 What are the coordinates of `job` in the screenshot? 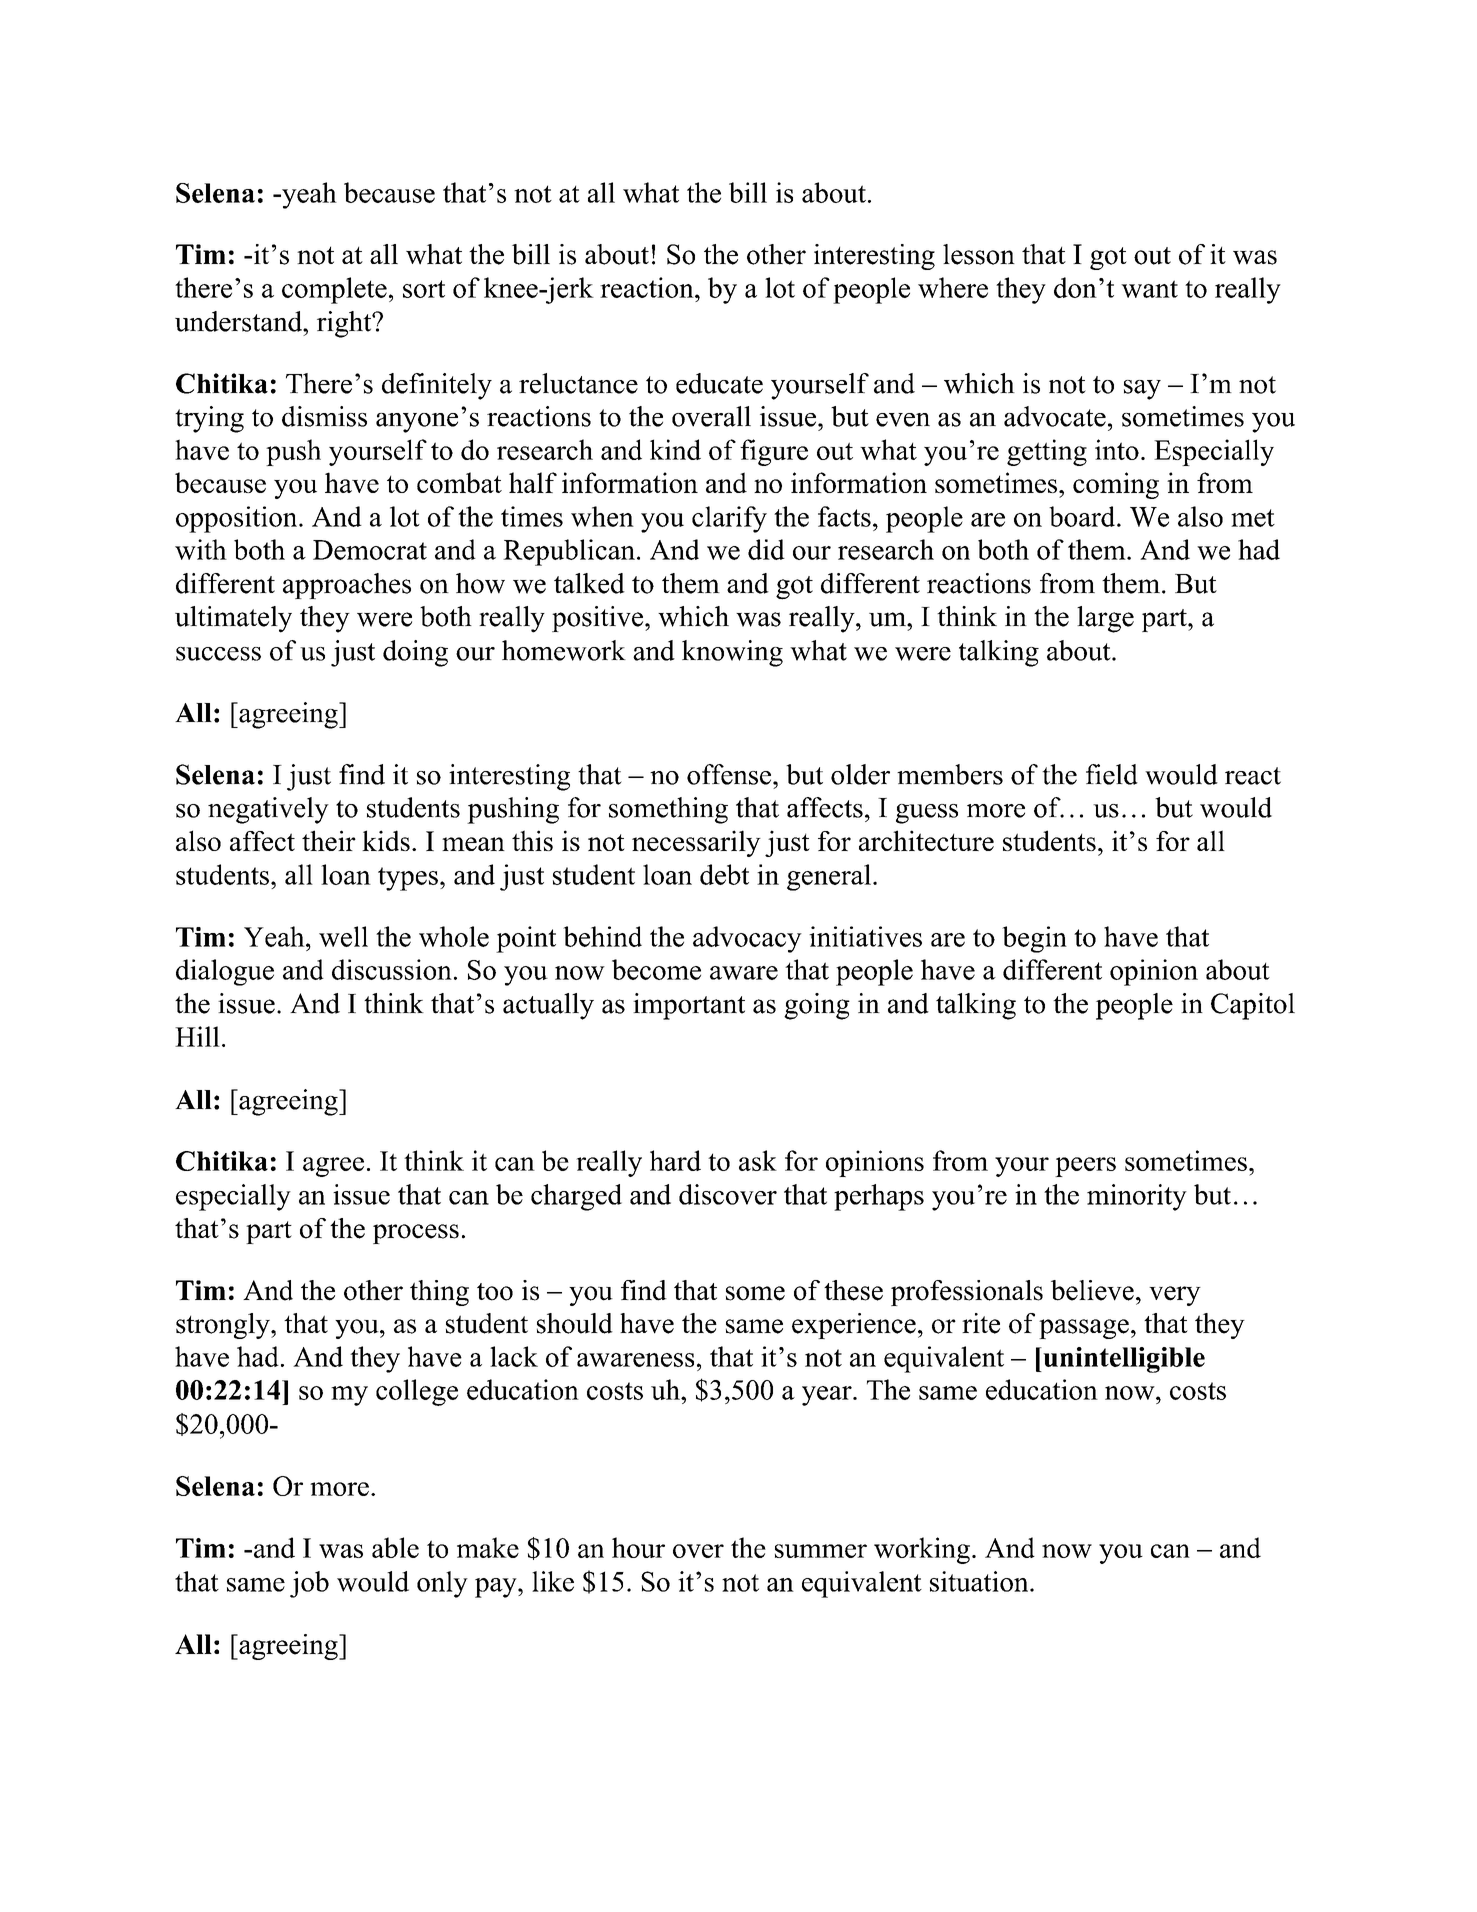 It's located at (309, 1584).
